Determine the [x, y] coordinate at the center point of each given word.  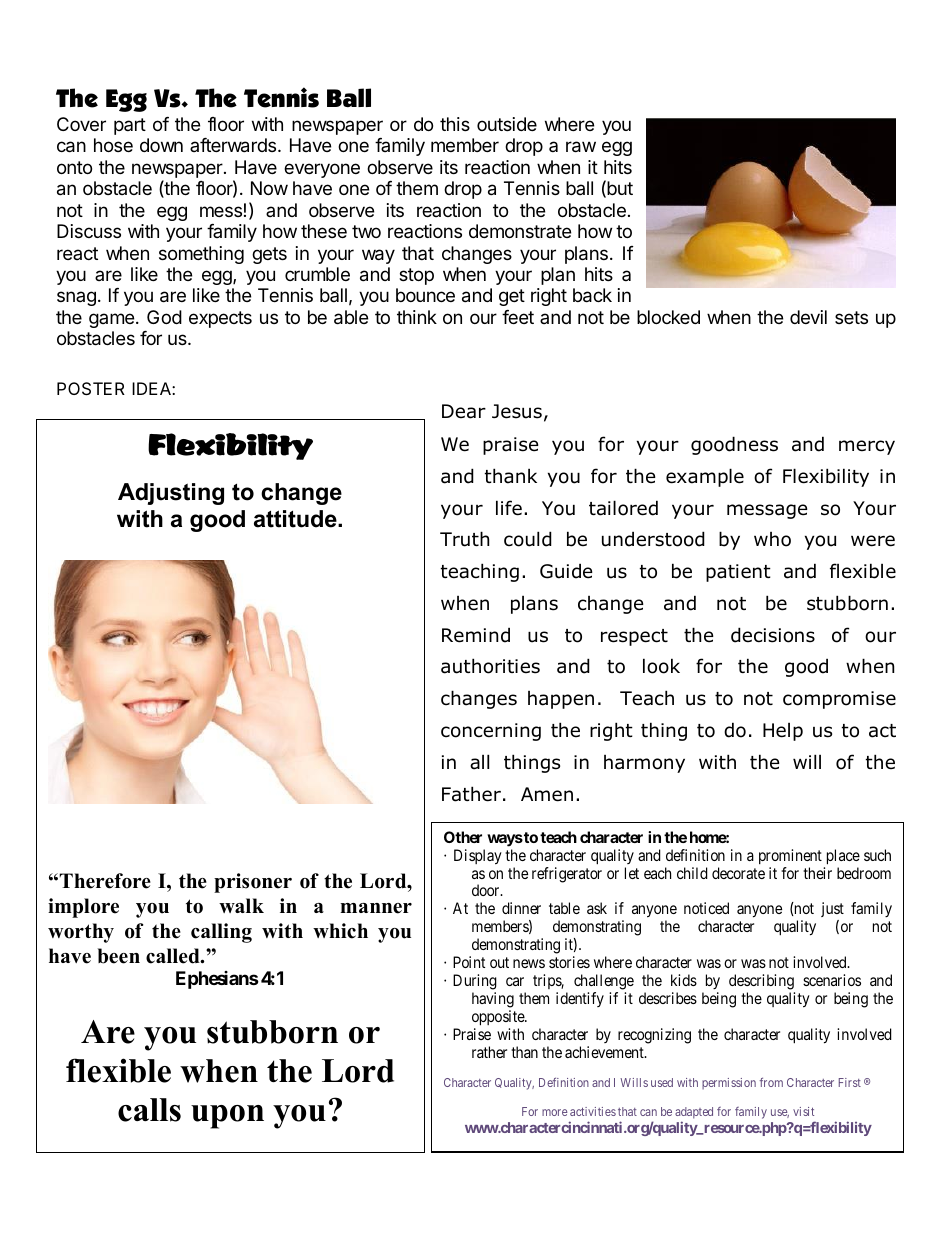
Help [783, 732]
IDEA [152, 388]
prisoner [253, 883]
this [455, 124]
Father [471, 794]
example [705, 477]
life [509, 508]
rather [489, 1052]
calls [149, 1110]
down [161, 145]
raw [581, 147]
